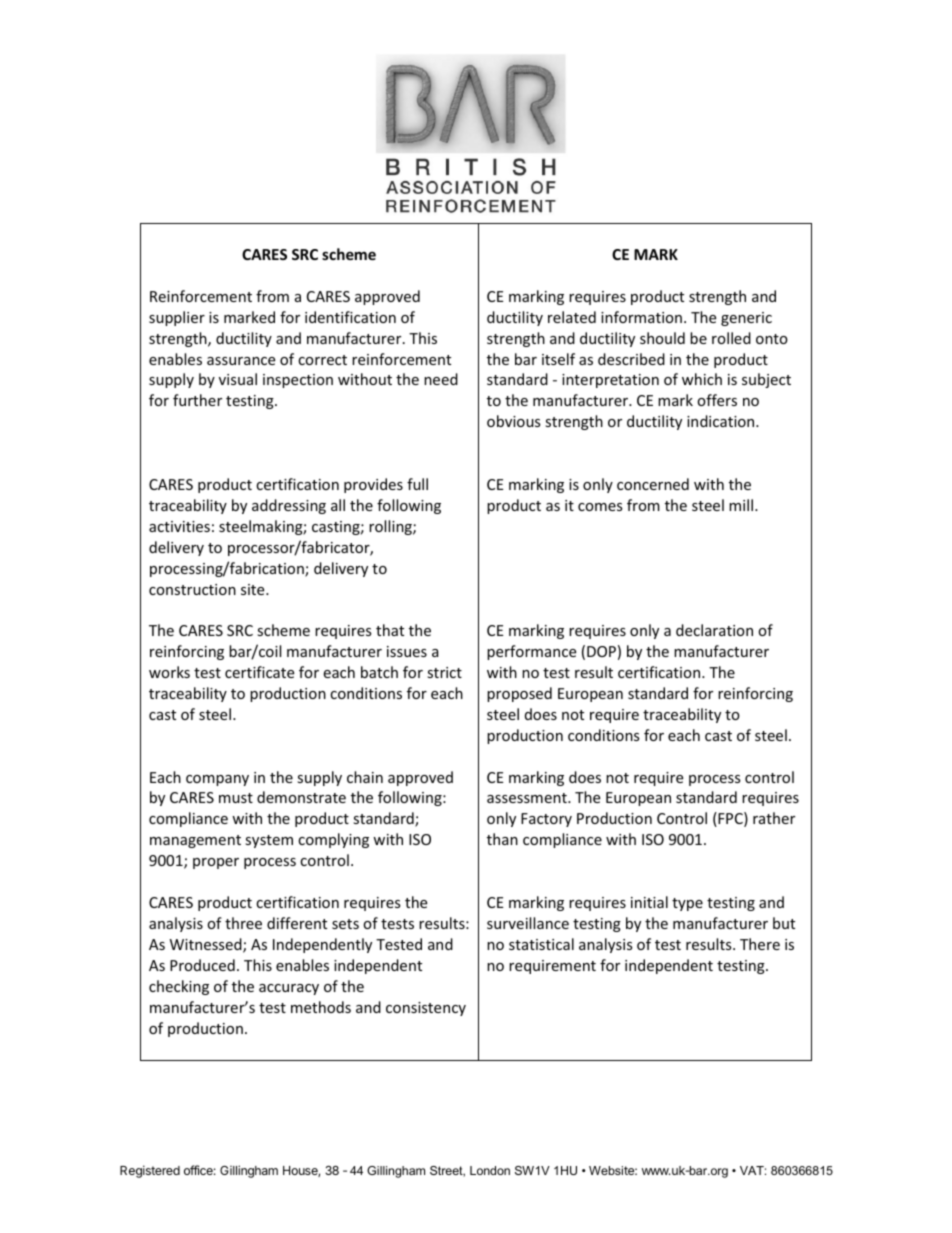  What do you see at coordinates (714, 630) in the screenshot?
I see `declaration` at bounding box center [714, 630].
